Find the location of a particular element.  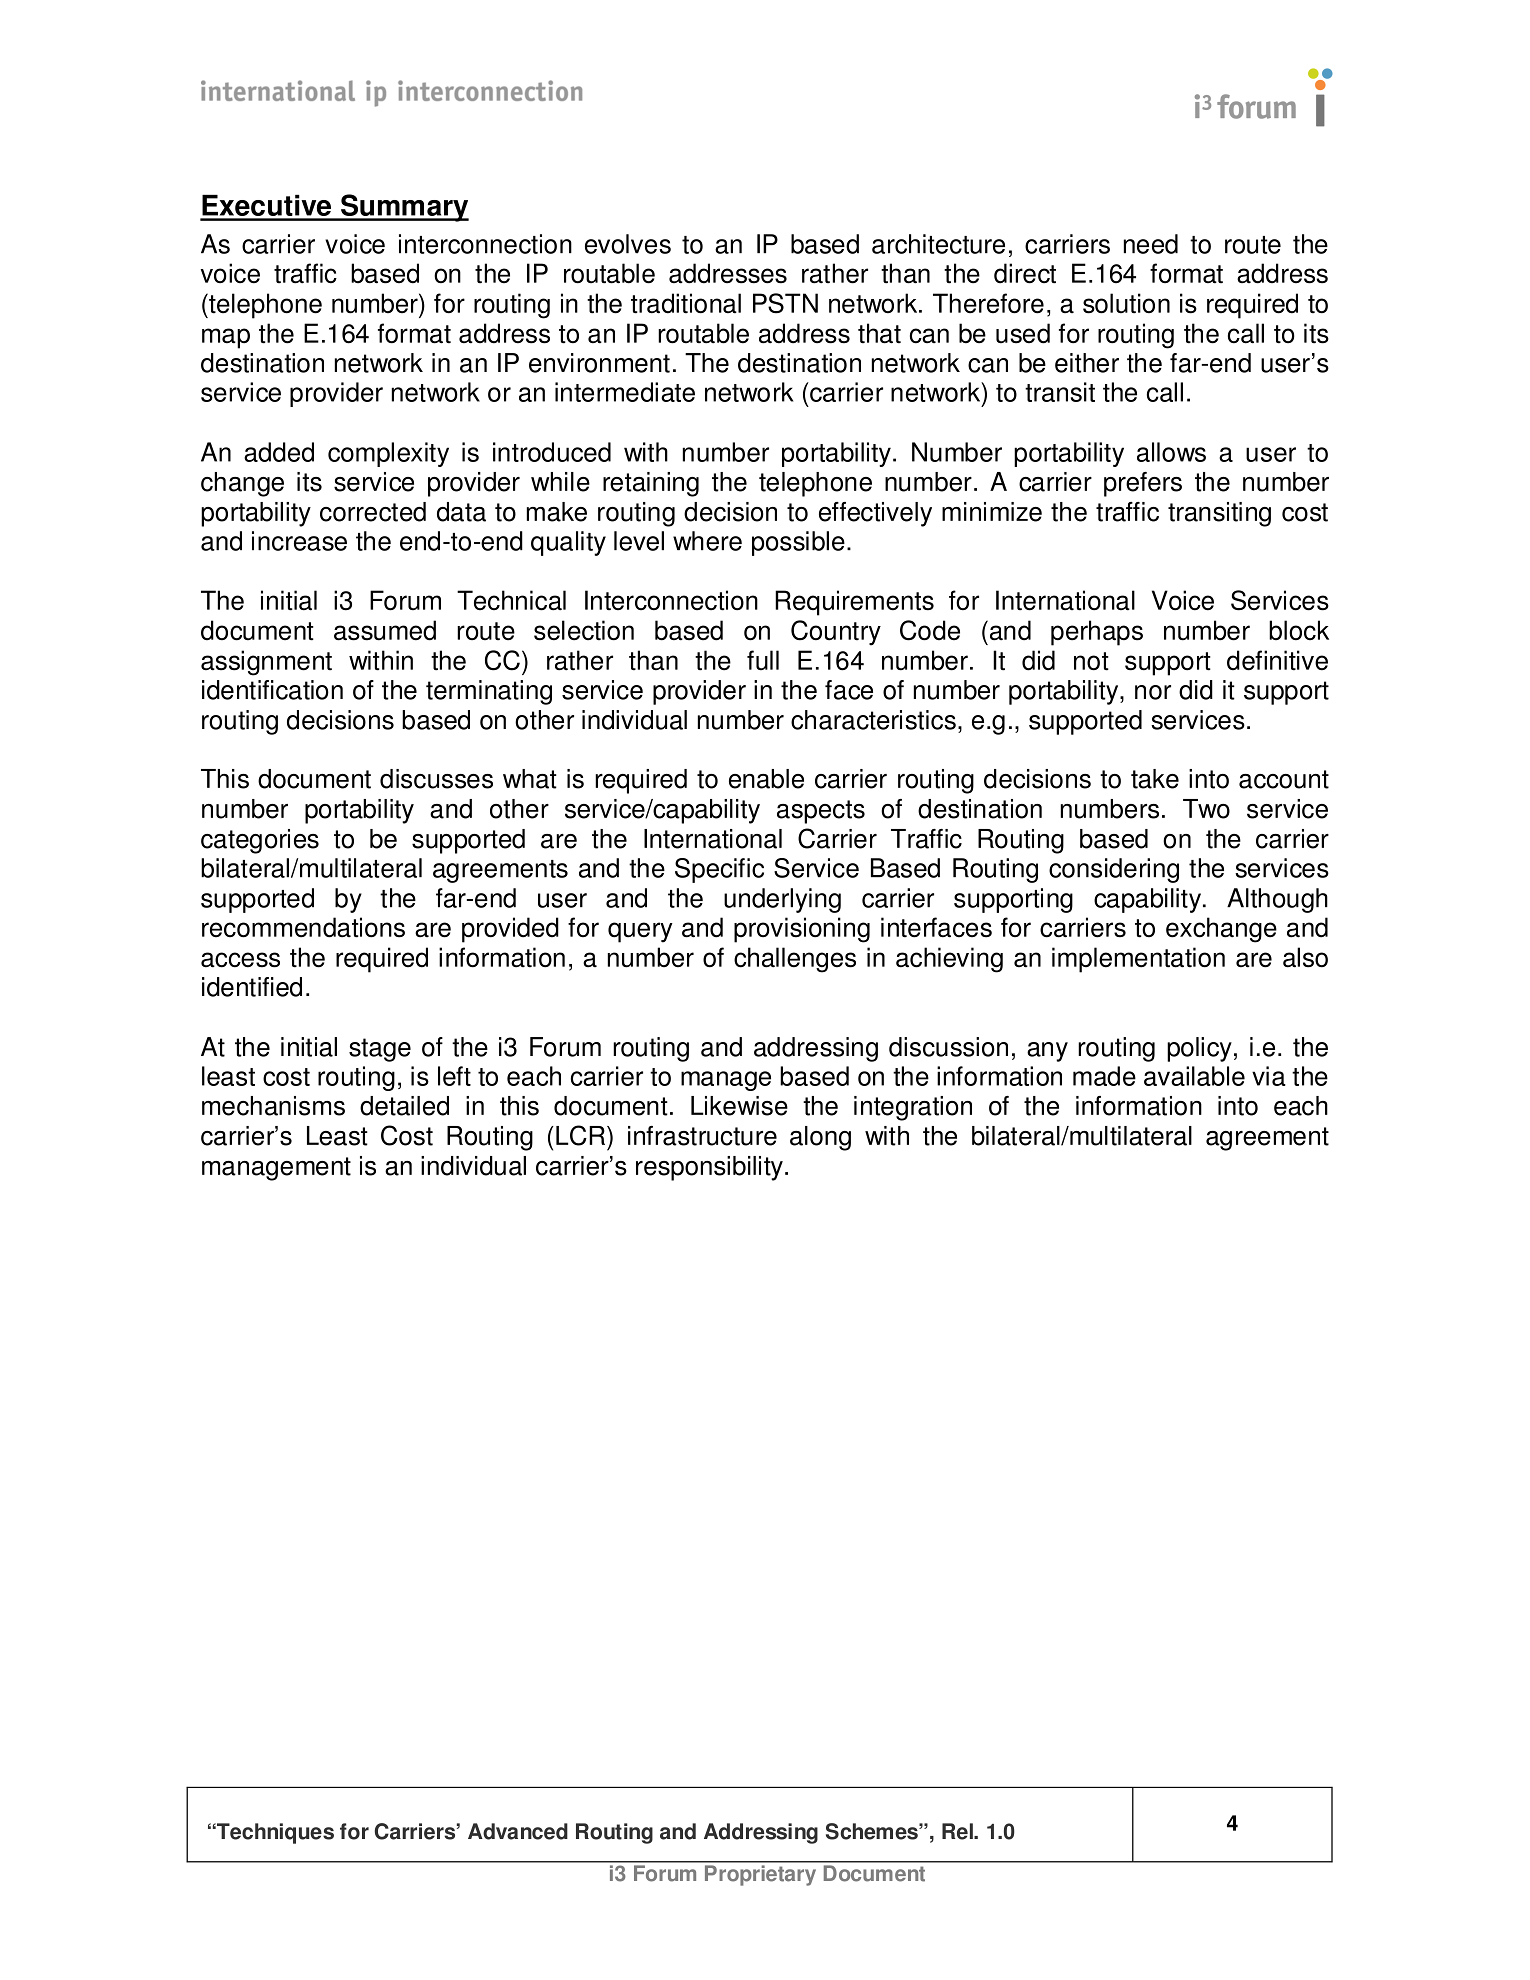

detailed is located at coordinates (404, 1106).
